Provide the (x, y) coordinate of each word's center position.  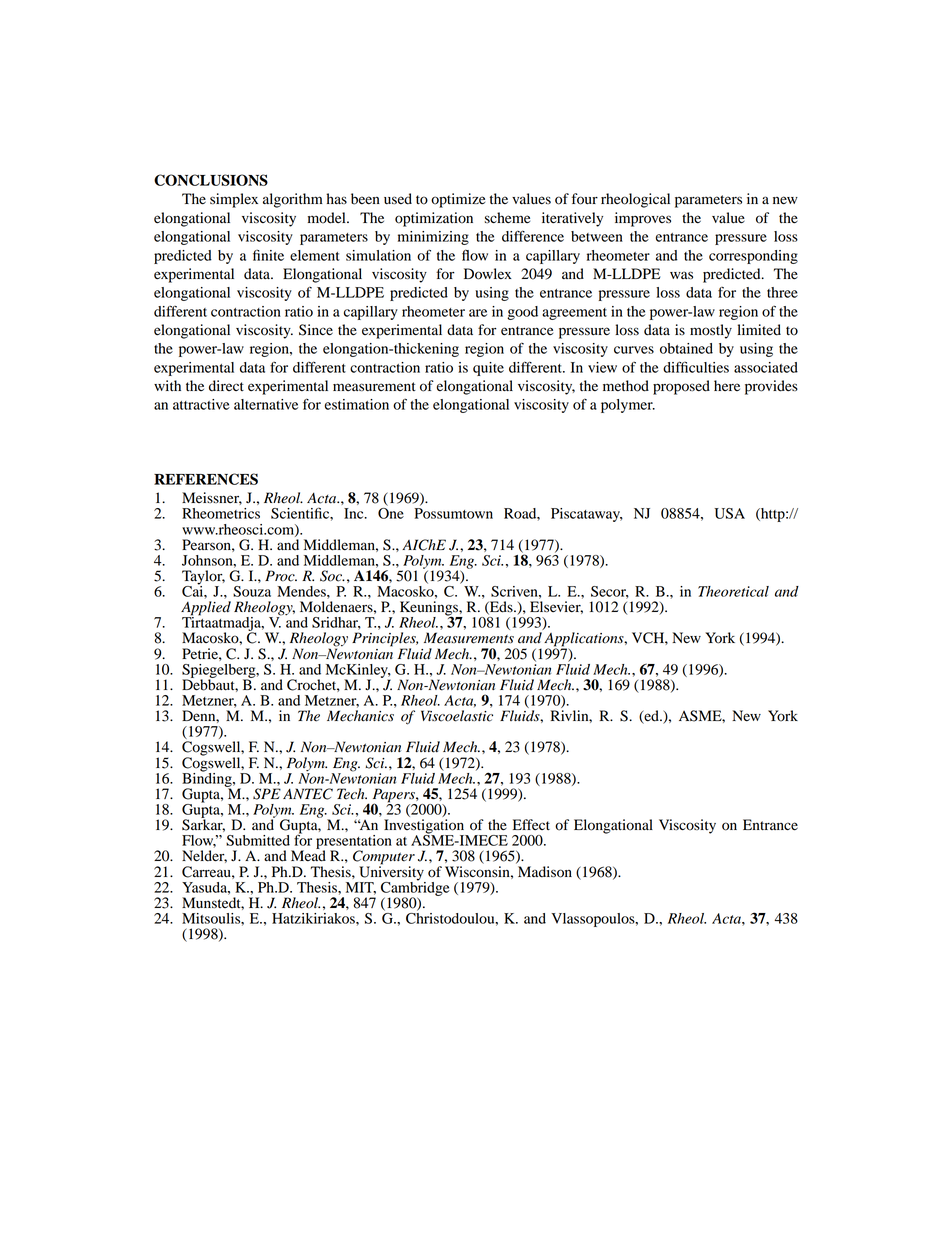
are (478, 313)
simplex (234, 200)
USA (730, 513)
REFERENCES (206, 479)
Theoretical (733, 591)
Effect (531, 824)
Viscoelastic (457, 716)
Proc (281, 576)
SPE (267, 794)
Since (316, 330)
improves (643, 219)
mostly (711, 331)
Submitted (258, 840)
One (391, 513)
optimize (458, 200)
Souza (252, 591)
